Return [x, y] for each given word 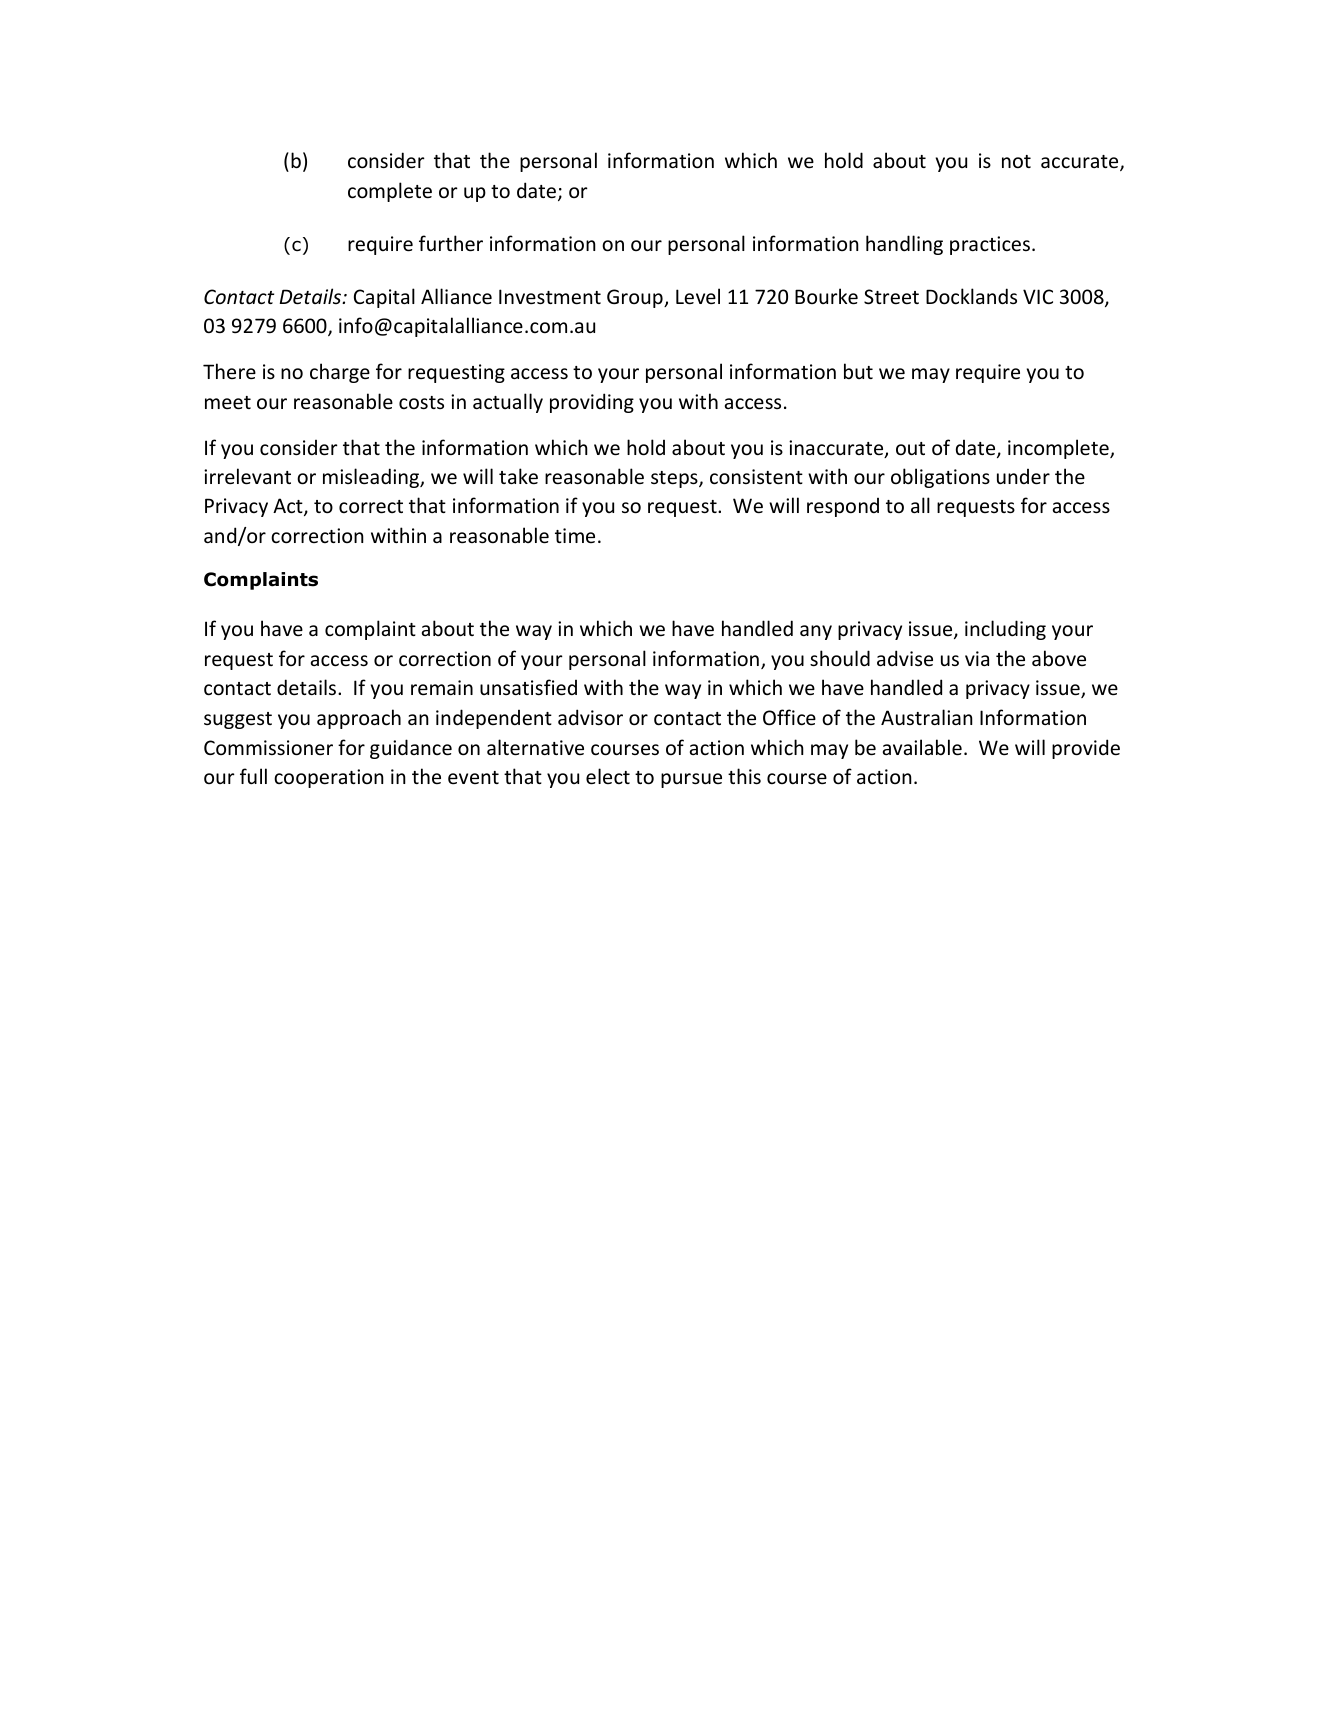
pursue [691, 780]
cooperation [329, 778]
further [451, 243]
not [1016, 162]
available [922, 747]
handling [904, 245]
